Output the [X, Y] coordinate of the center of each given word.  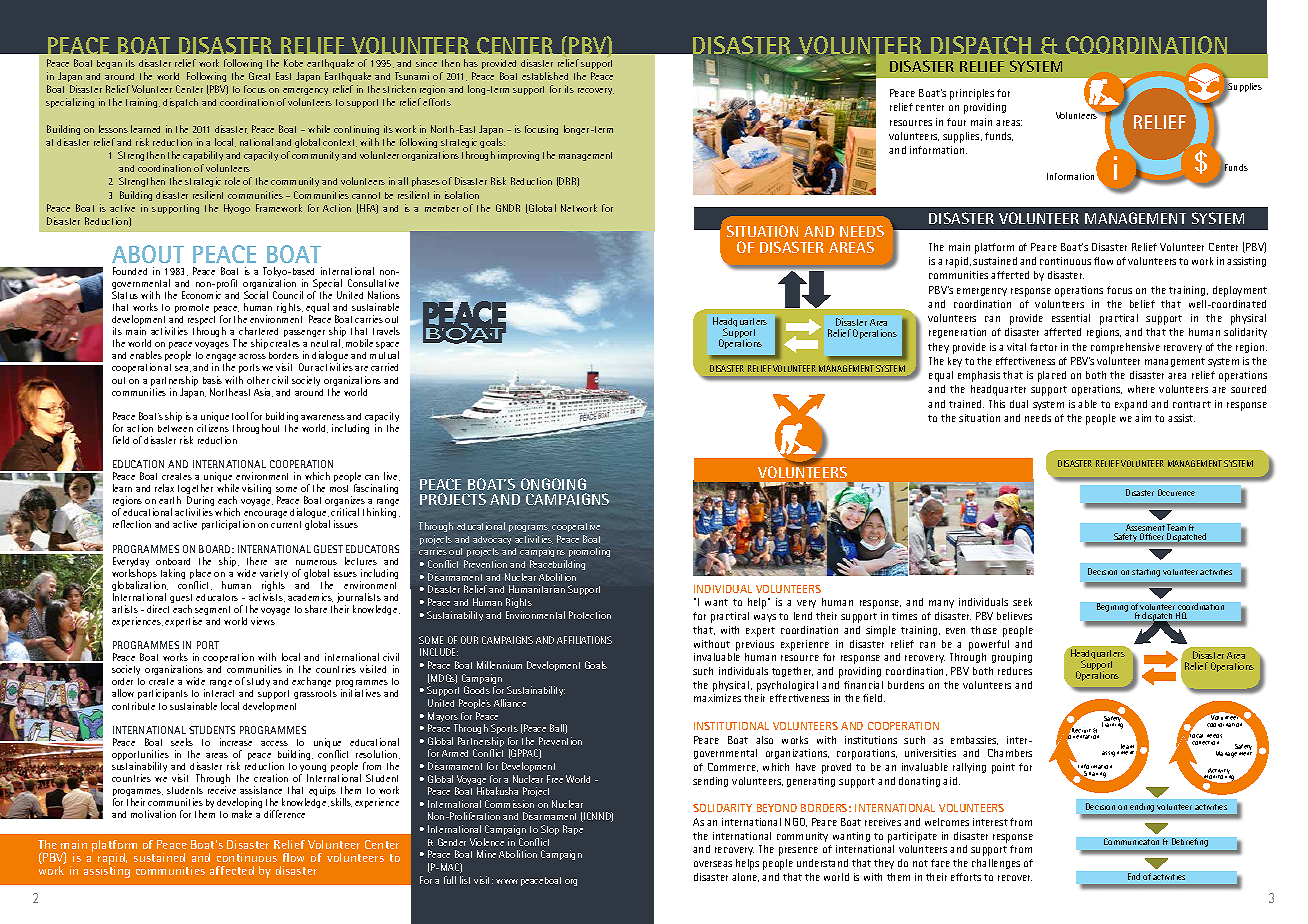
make [242, 814]
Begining [1112, 607]
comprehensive [1125, 348]
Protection [590, 615]
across [252, 356]
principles [972, 94]
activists [267, 597]
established [545, 76]
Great [259, 76]
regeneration [957, 333]
